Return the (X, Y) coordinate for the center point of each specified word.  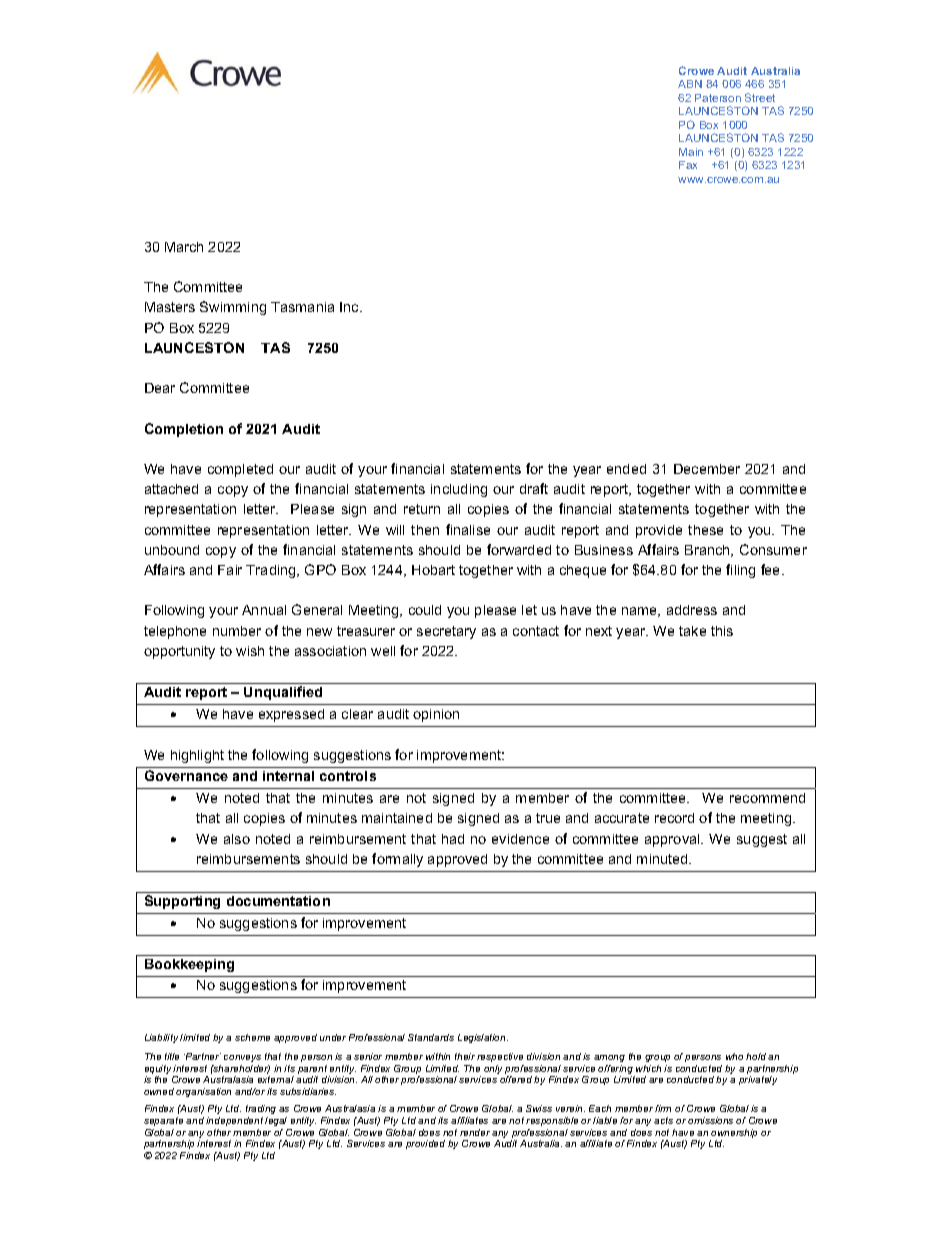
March (184, 247)
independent (234, 1121)
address (692, 610)
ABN (690, 84)
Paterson (718, 98)
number (237, 631)
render (475, 1132)
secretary (446, 632)
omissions (710, 1120)
